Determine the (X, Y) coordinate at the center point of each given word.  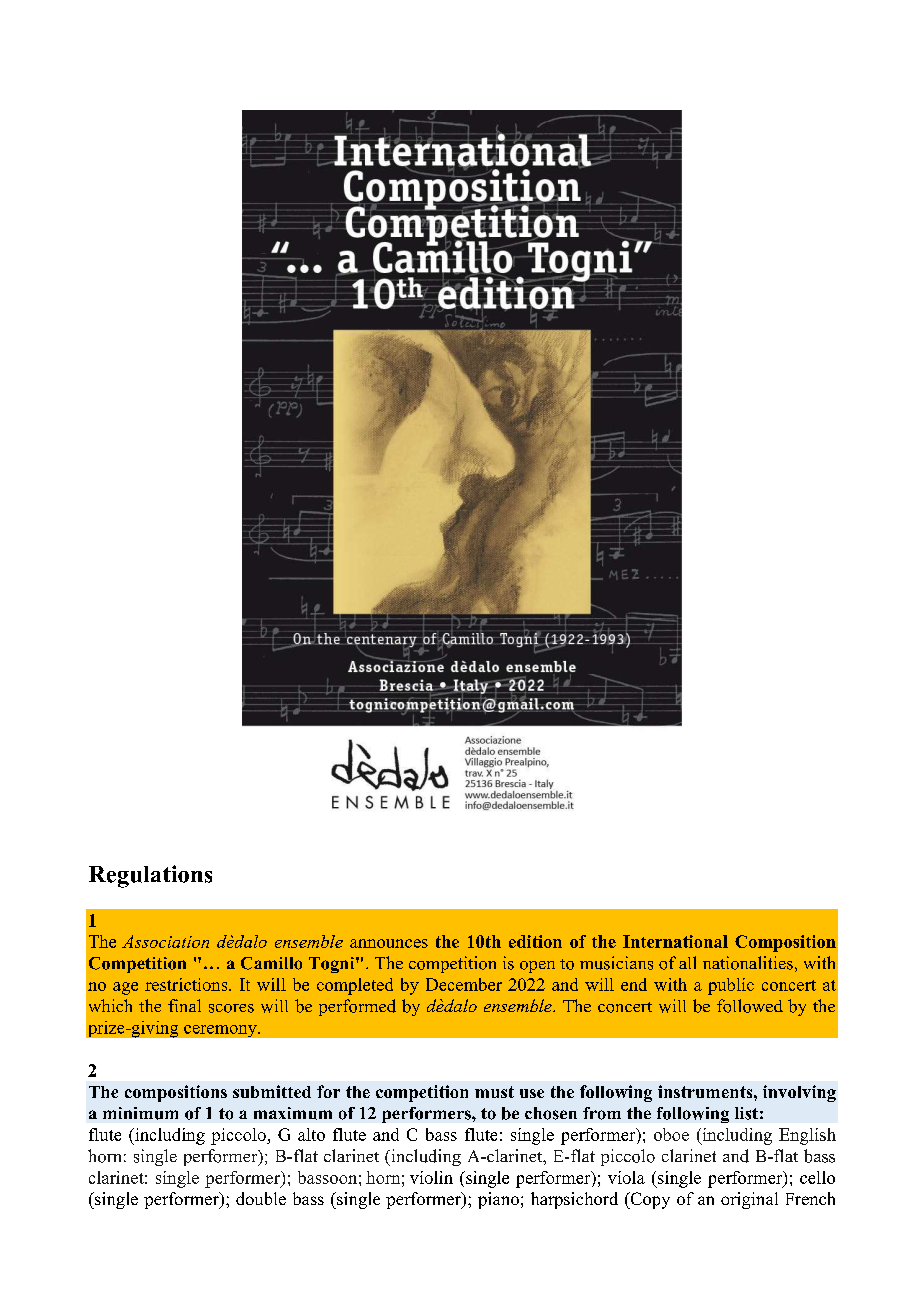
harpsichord (574, 1200)
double (261, 1198)
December (464, 984)
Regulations (150, 876)
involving (799, 1093)
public (731, 986)
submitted (272, 1091)
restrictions (187, 984)
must (494, 1092)
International (675, 941)
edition (535, 941)
